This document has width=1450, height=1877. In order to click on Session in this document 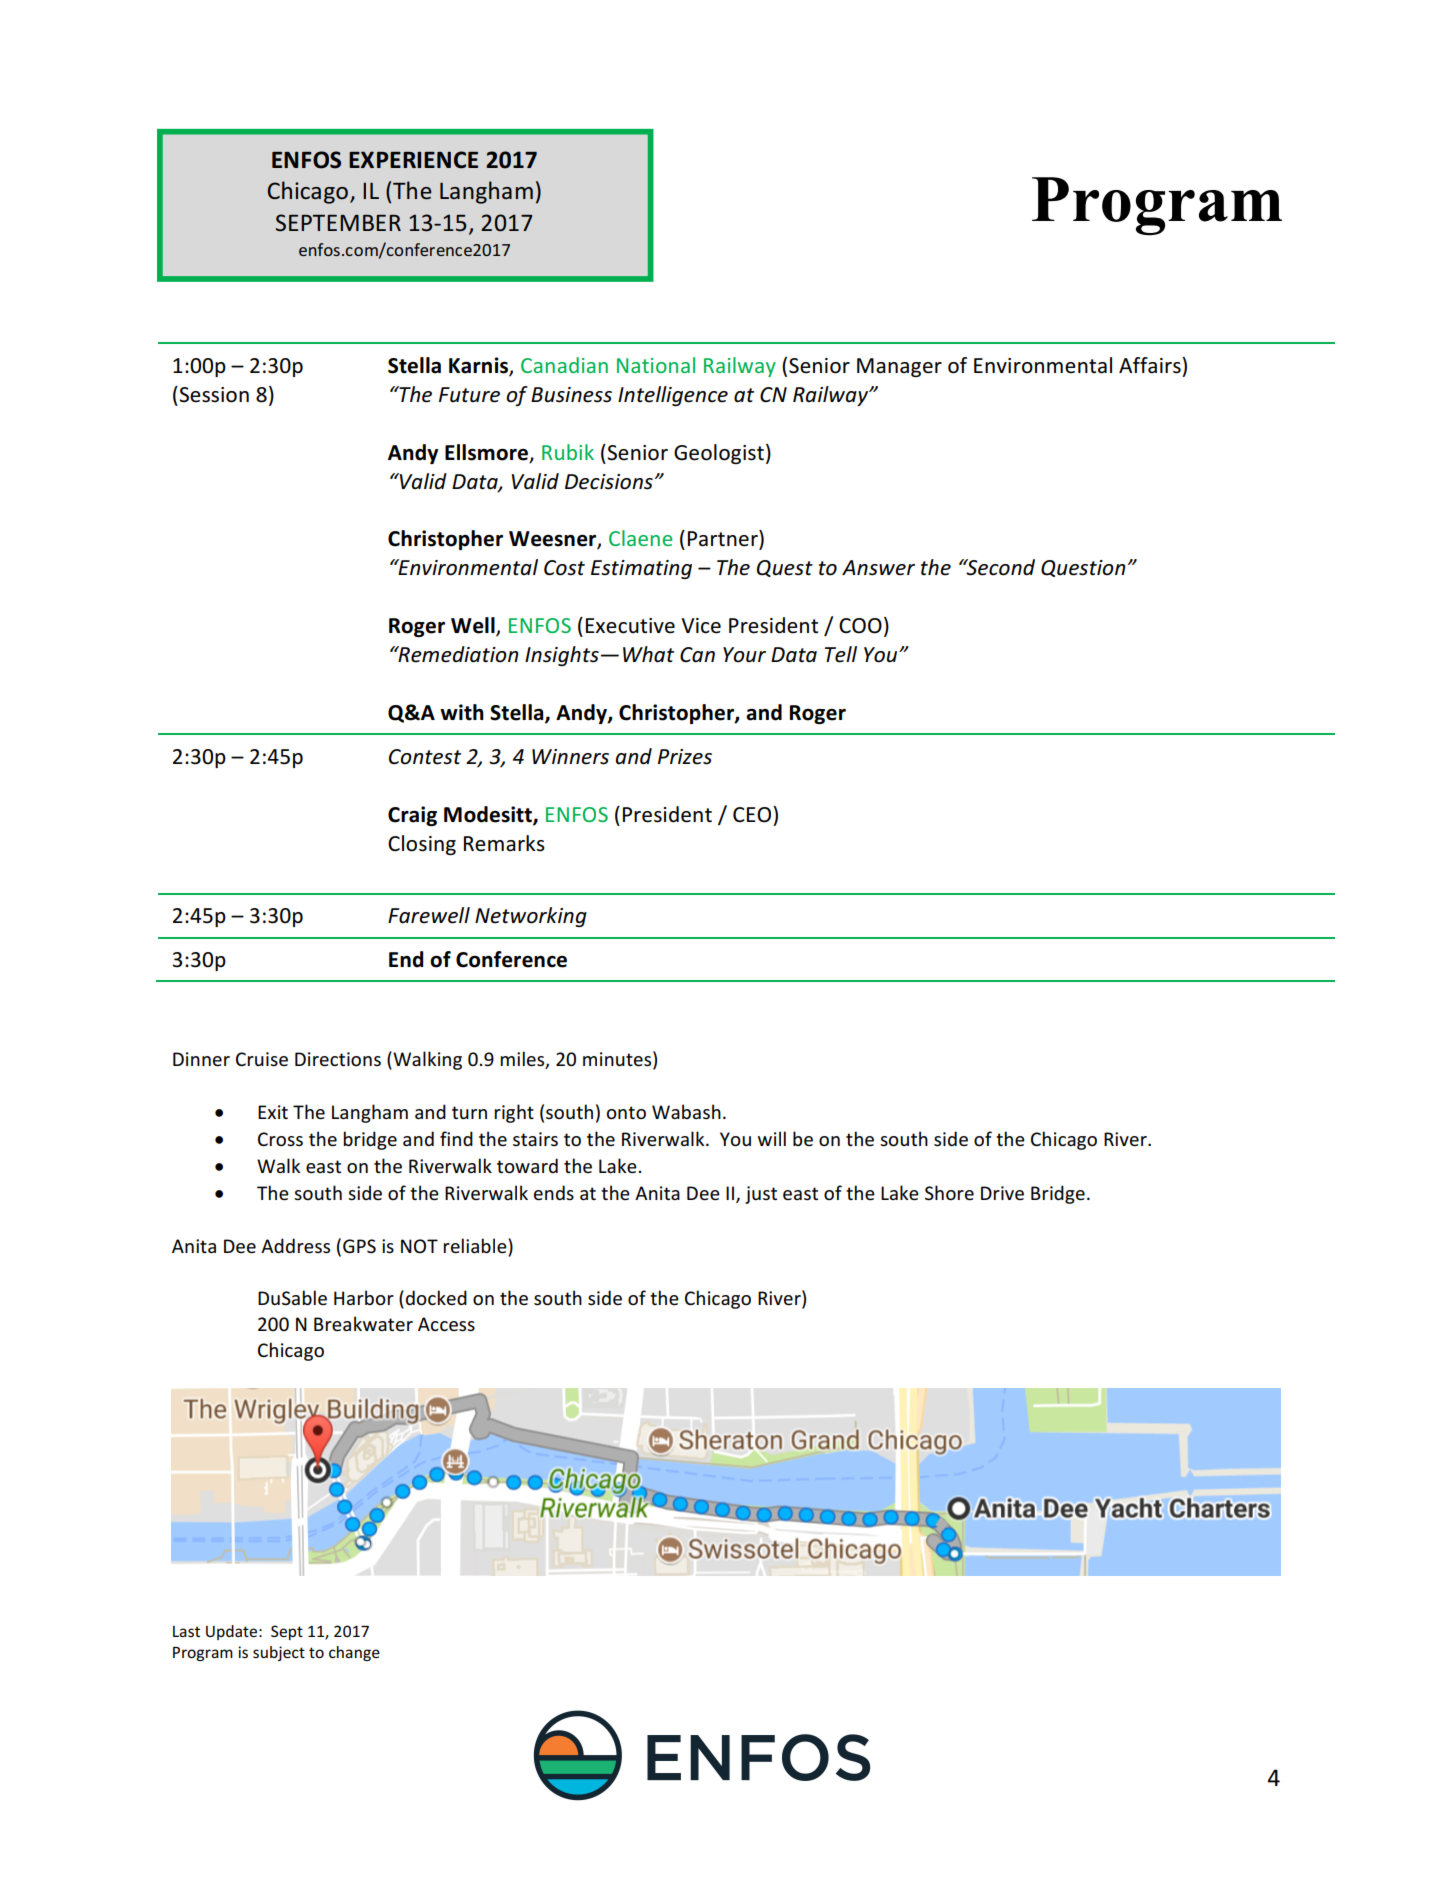, I will do `click(213, 394)`.
